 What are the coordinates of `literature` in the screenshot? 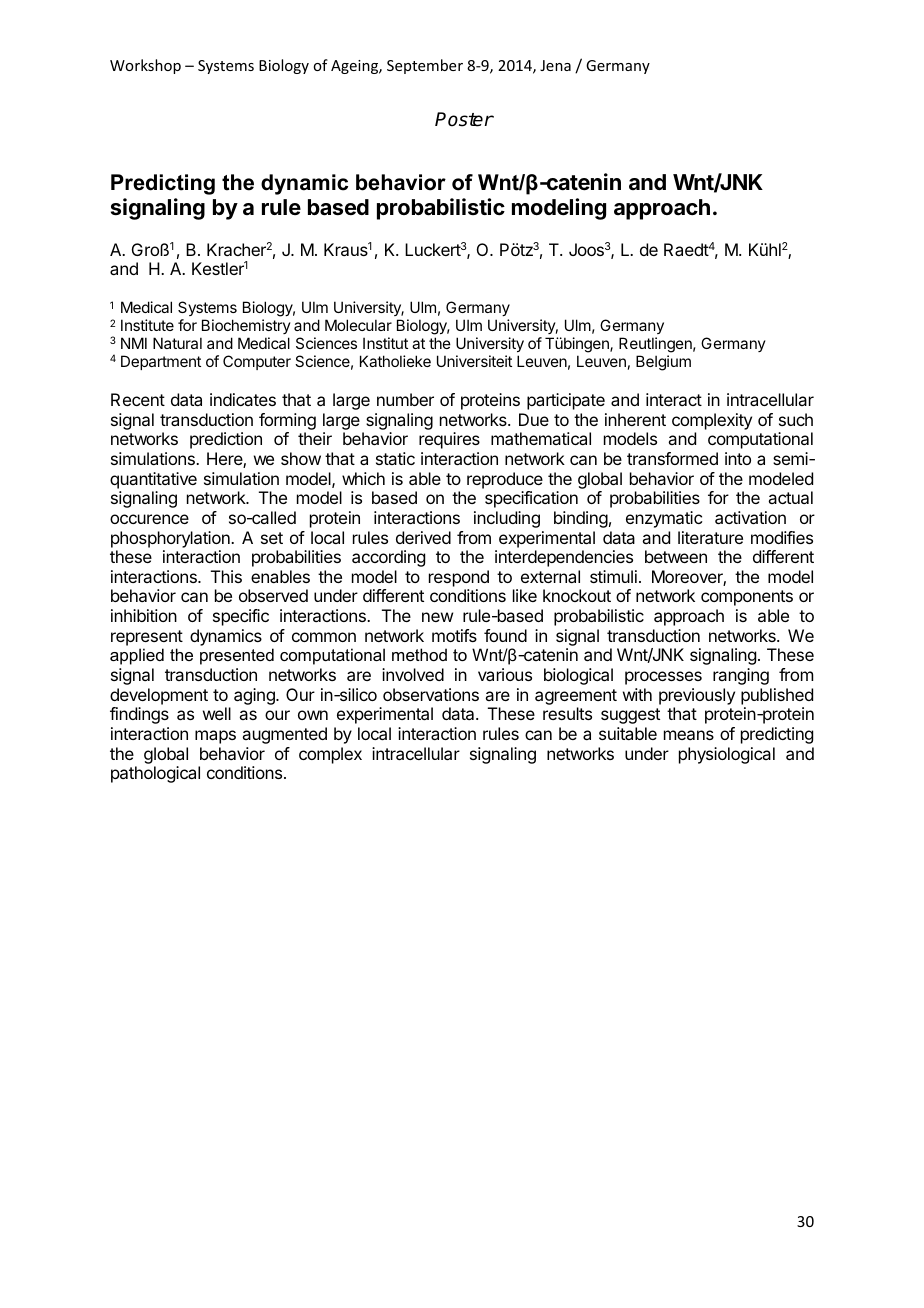 It's located at (710, 537).
